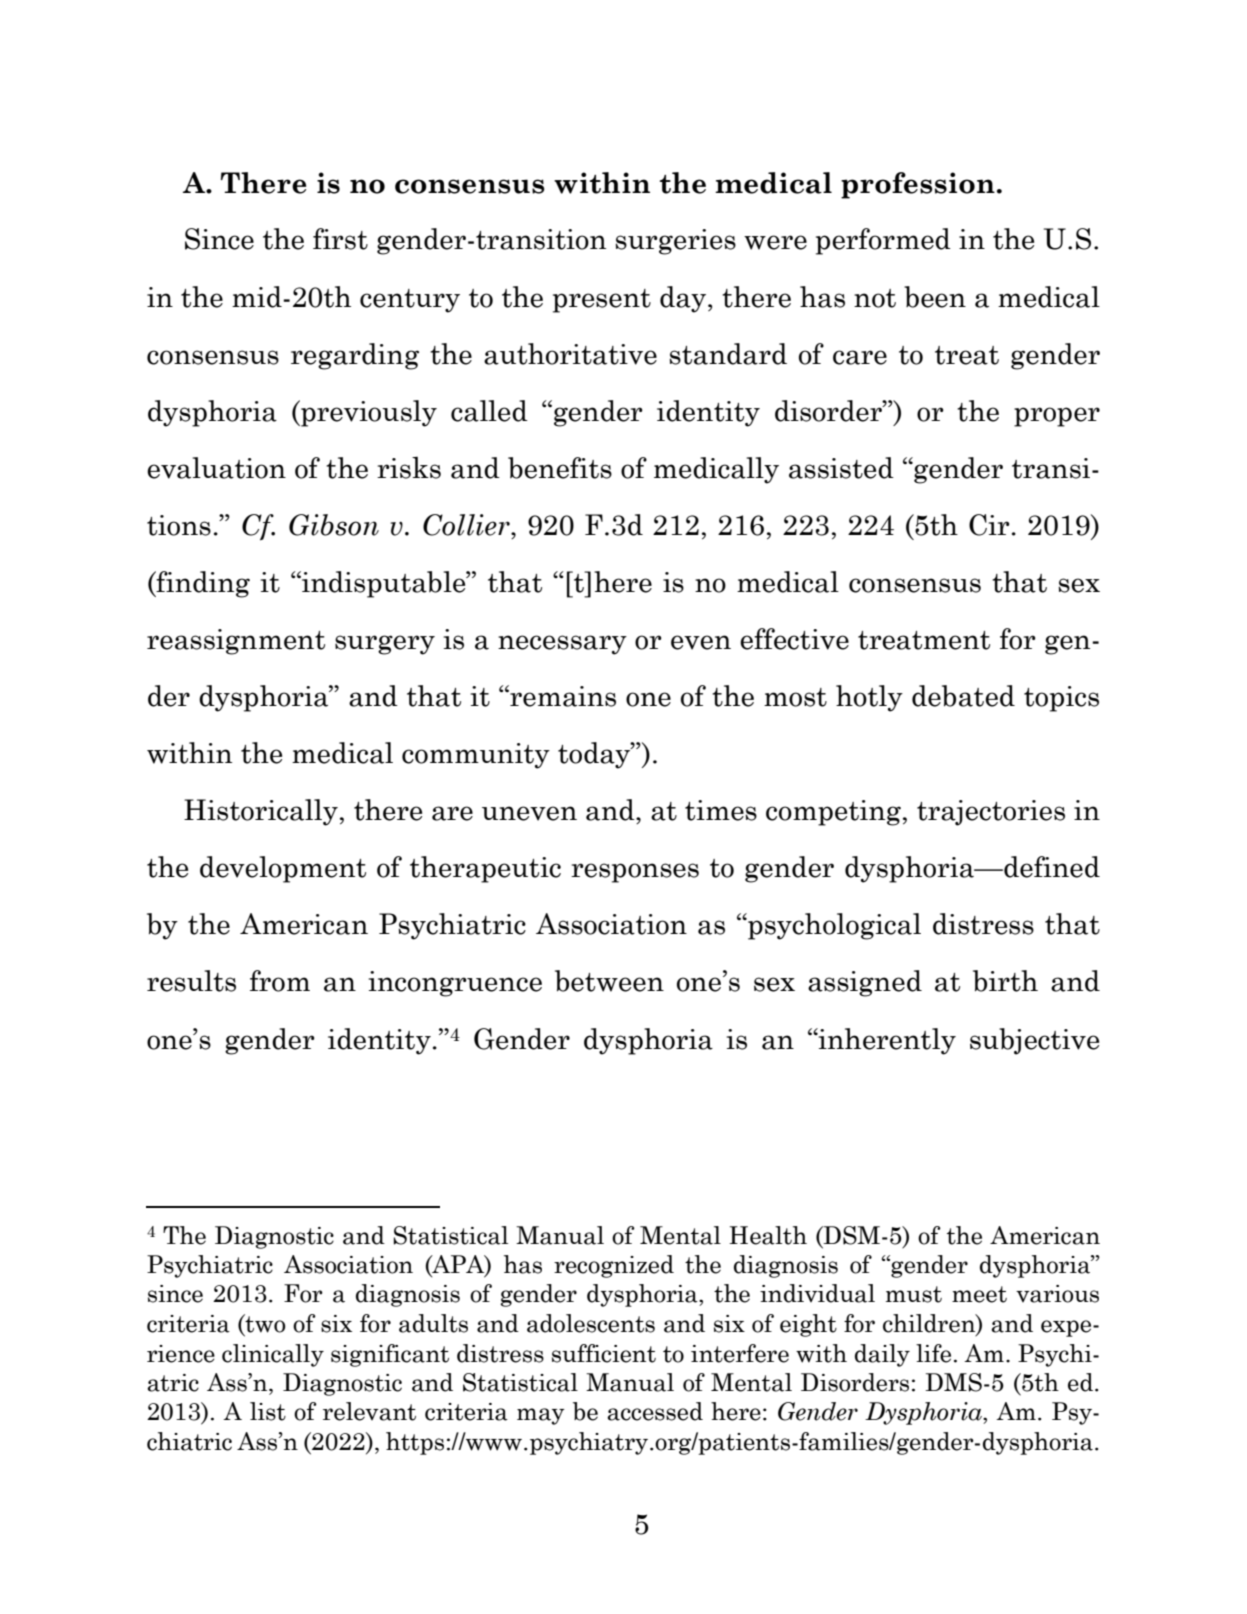 This screenshot has width=1247, height=1614. I want to click on profession, so click(918, 185).
